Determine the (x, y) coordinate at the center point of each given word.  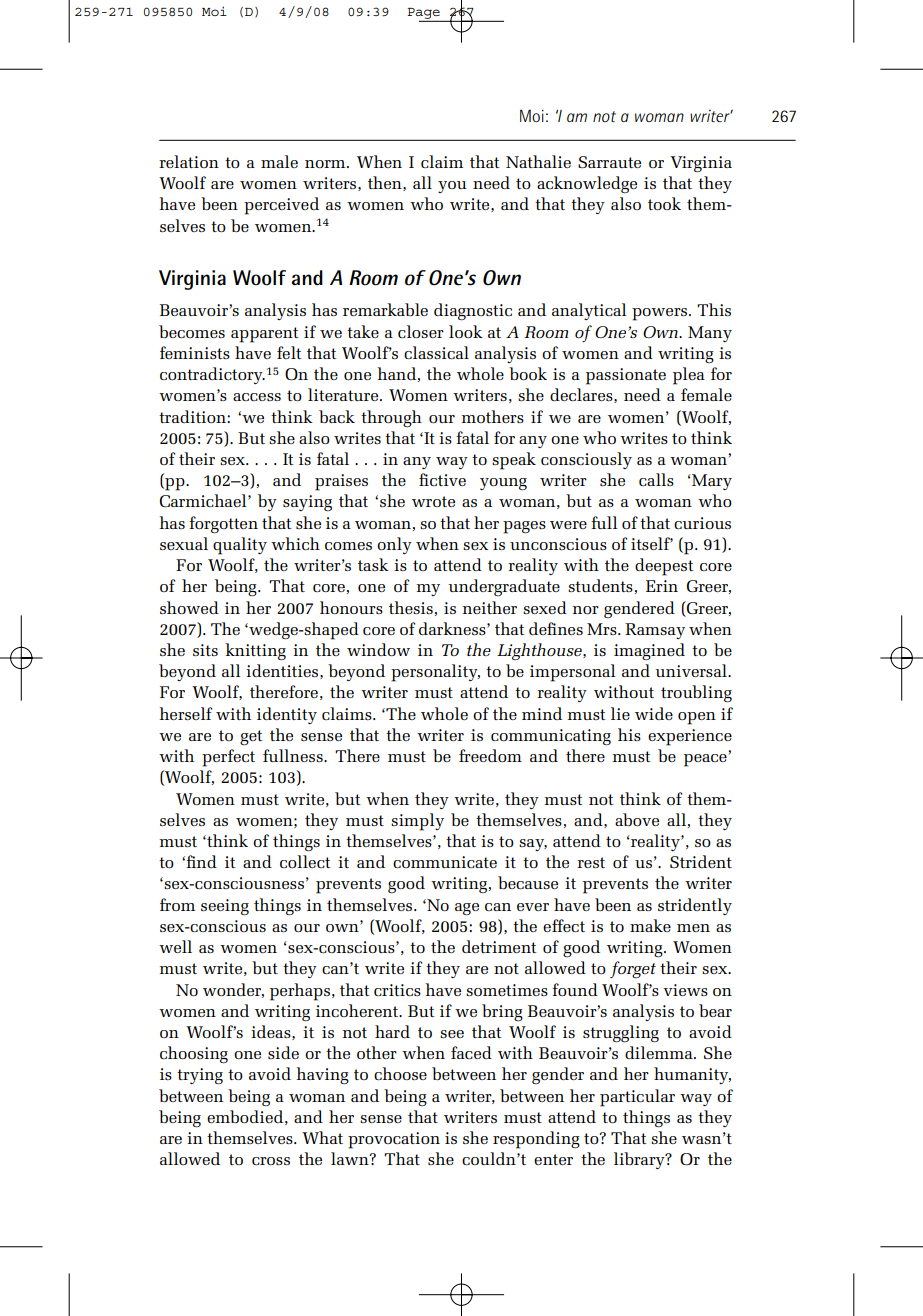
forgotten (223, 525)
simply (417, 822)
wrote (433, 501)
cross (271, 1161)
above (637, 819)
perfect (228, 758)
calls (656, 479)
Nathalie (538, 161)
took (664, 203)
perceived (281, 206)
